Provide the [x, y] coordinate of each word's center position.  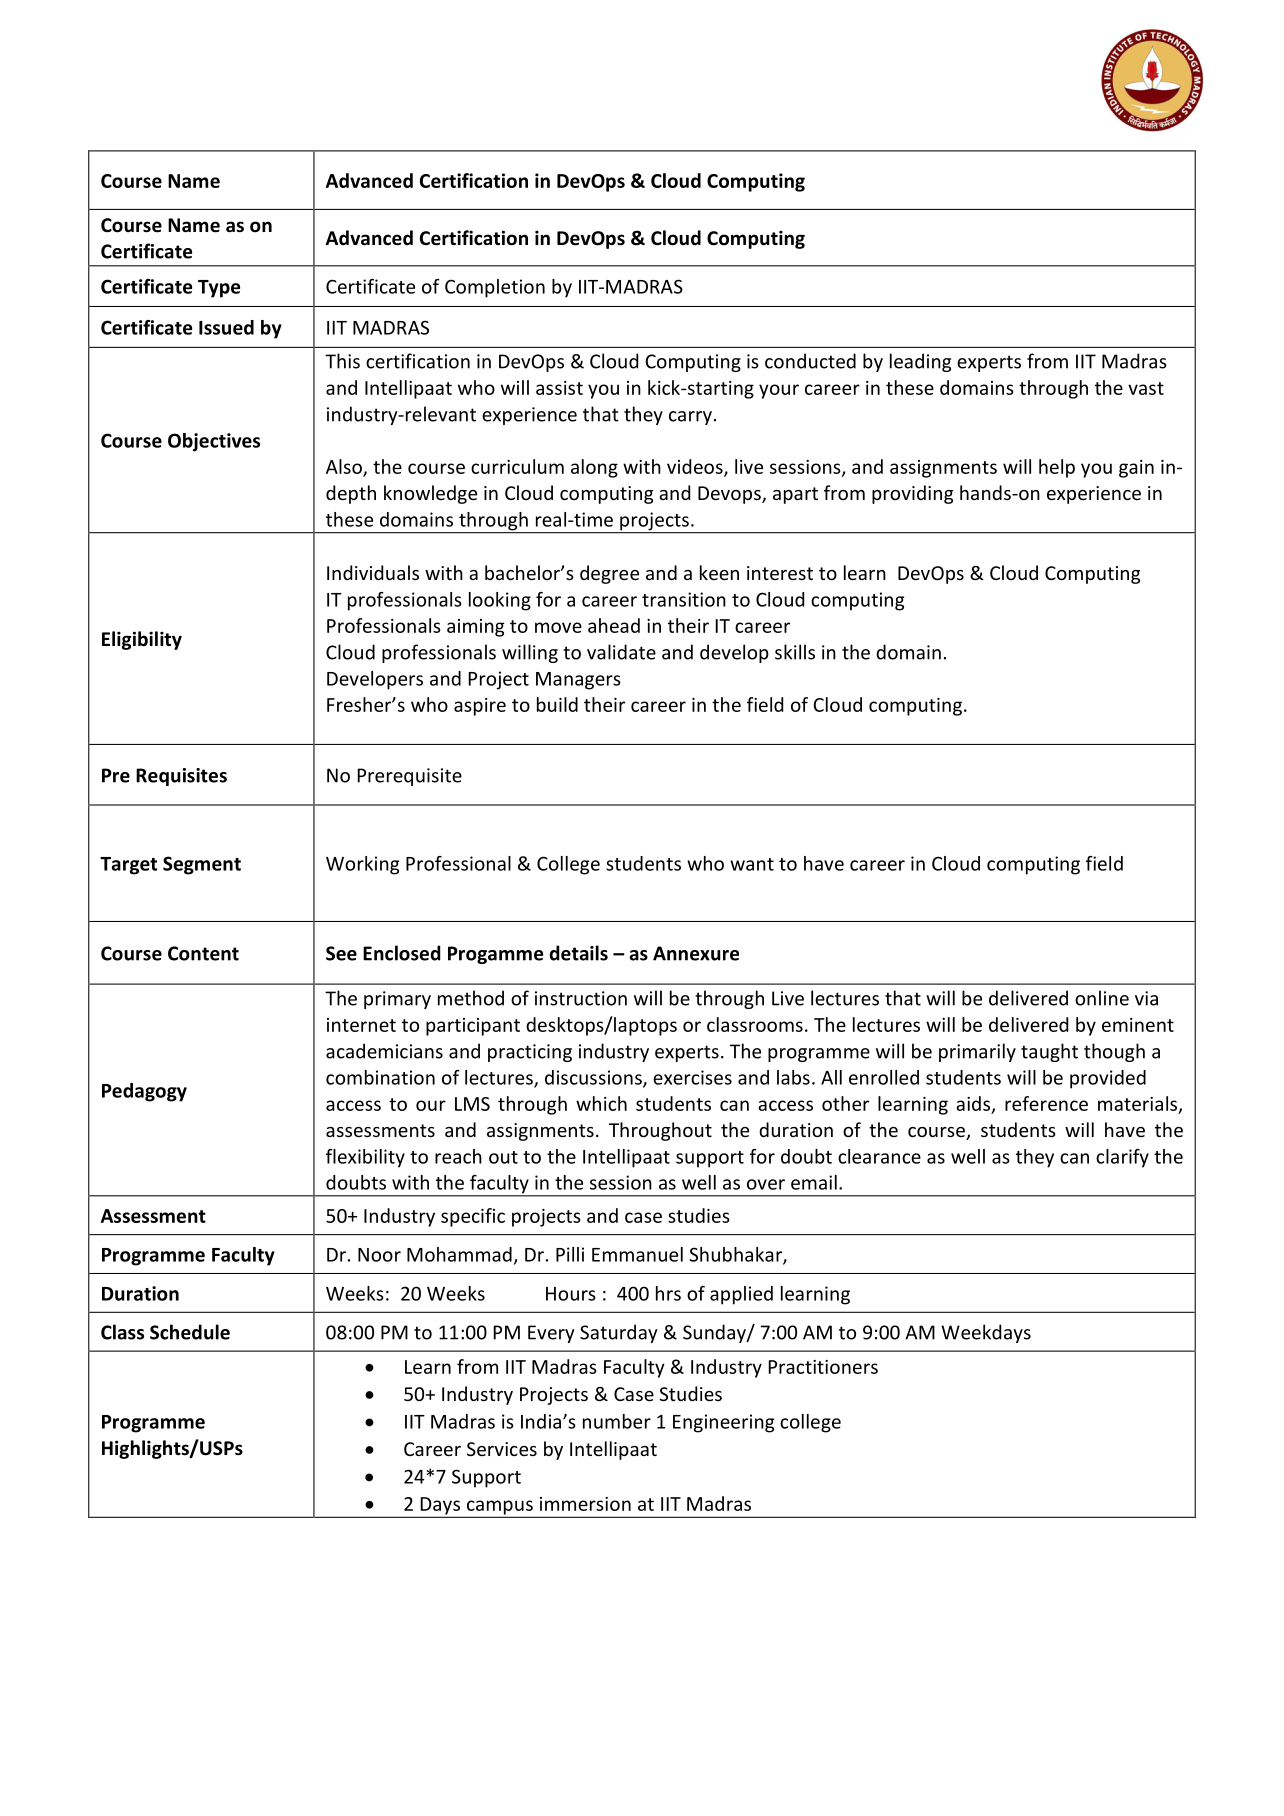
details [578, 953]
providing [912, 494]
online [1102, 998]
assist [559, 388]
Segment [202, 865]
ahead [614, 625]
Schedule [190, 1332]
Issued [226, 327]
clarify [1122, 1158]
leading [920, 362]
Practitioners [823, 1367]
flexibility [365, 1158]
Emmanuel [637, 1254]
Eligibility [142, 640]
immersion [585, 1504]
